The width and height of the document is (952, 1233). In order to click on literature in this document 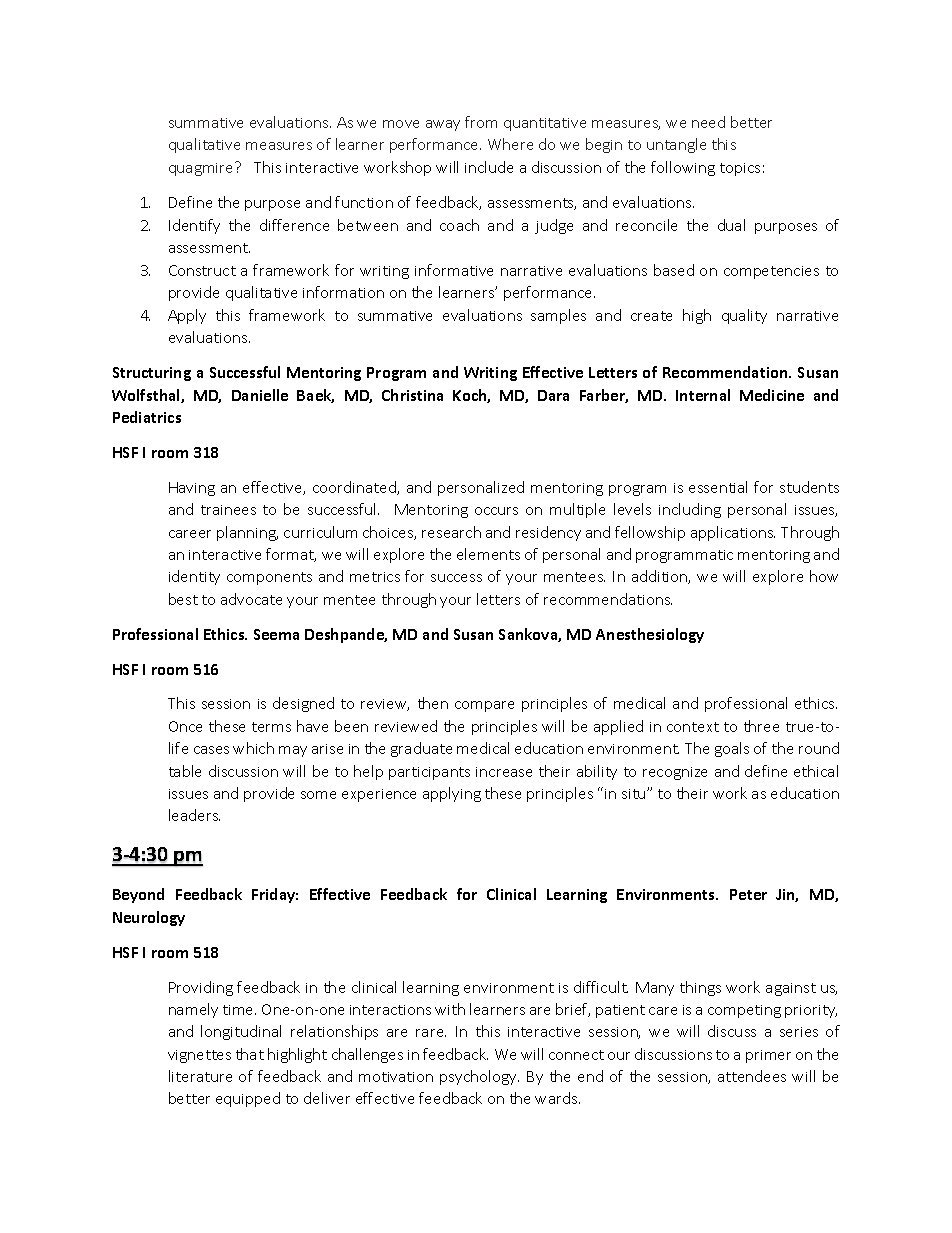, I will do `click(200, 1076)`.
